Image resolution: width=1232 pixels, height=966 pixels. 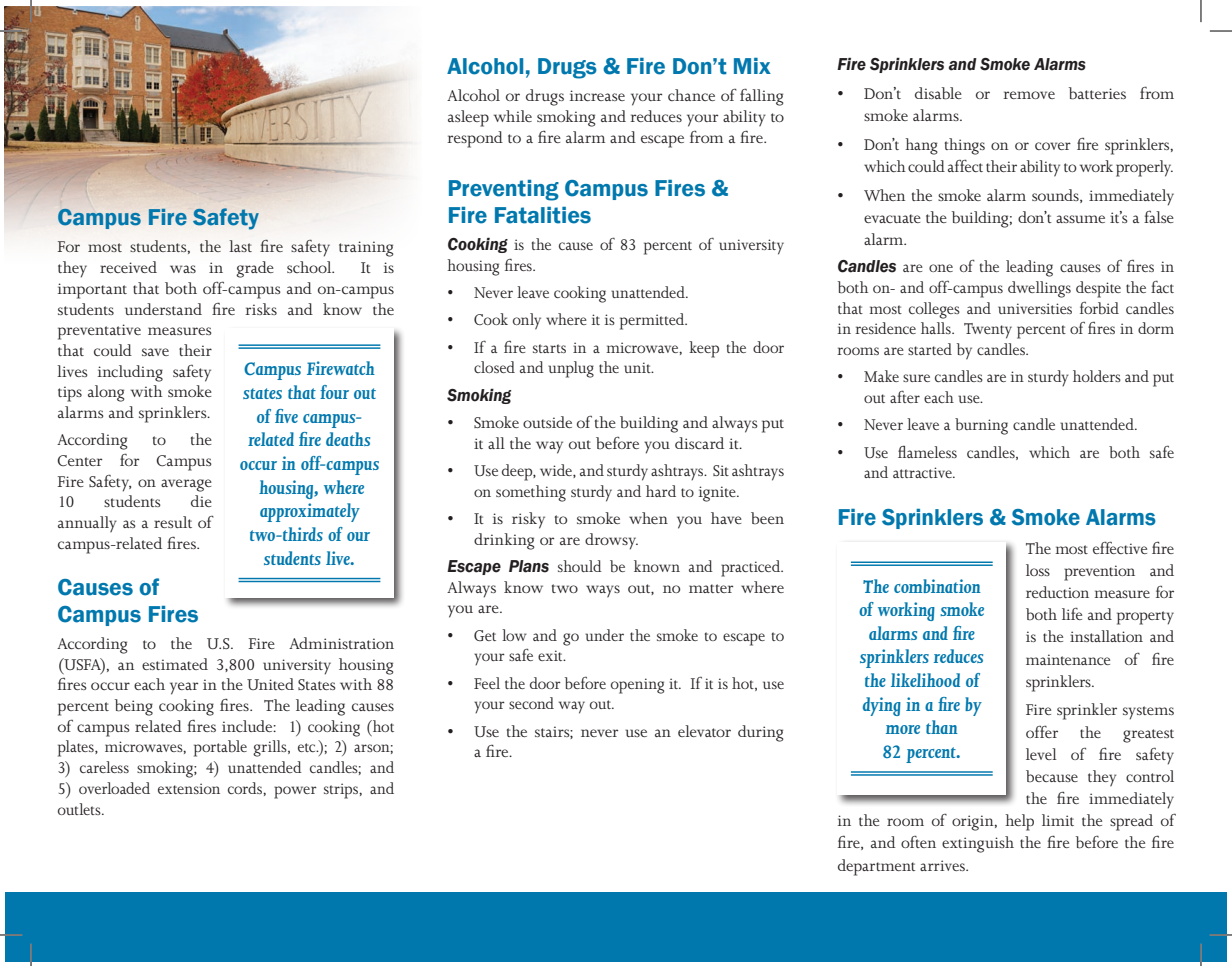 What do you see at coordinates (653, 321) in the screenshot?
I see `permitted` at bounding box center [653, 321].
